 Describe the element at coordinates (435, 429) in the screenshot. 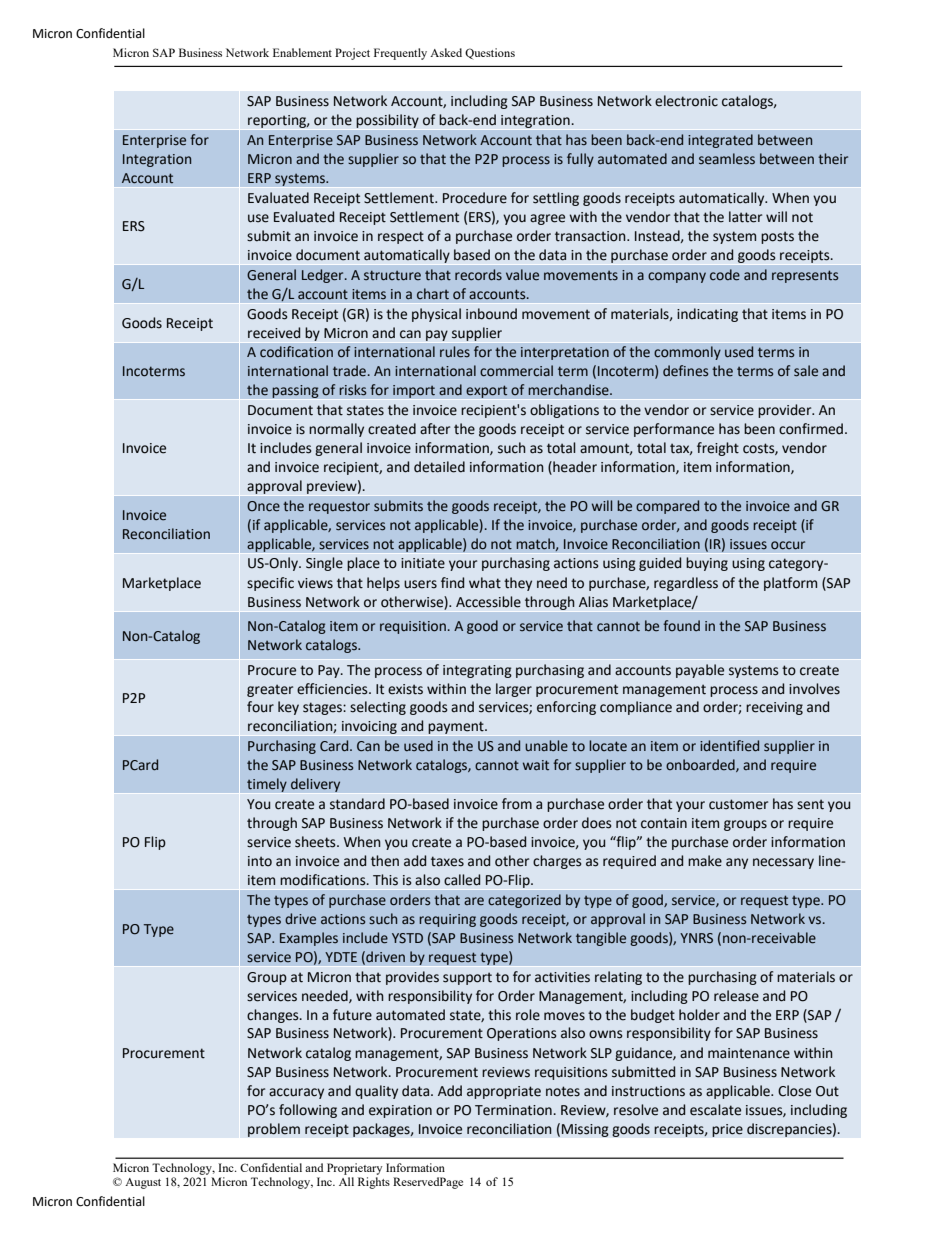

I see `after` at that location.
